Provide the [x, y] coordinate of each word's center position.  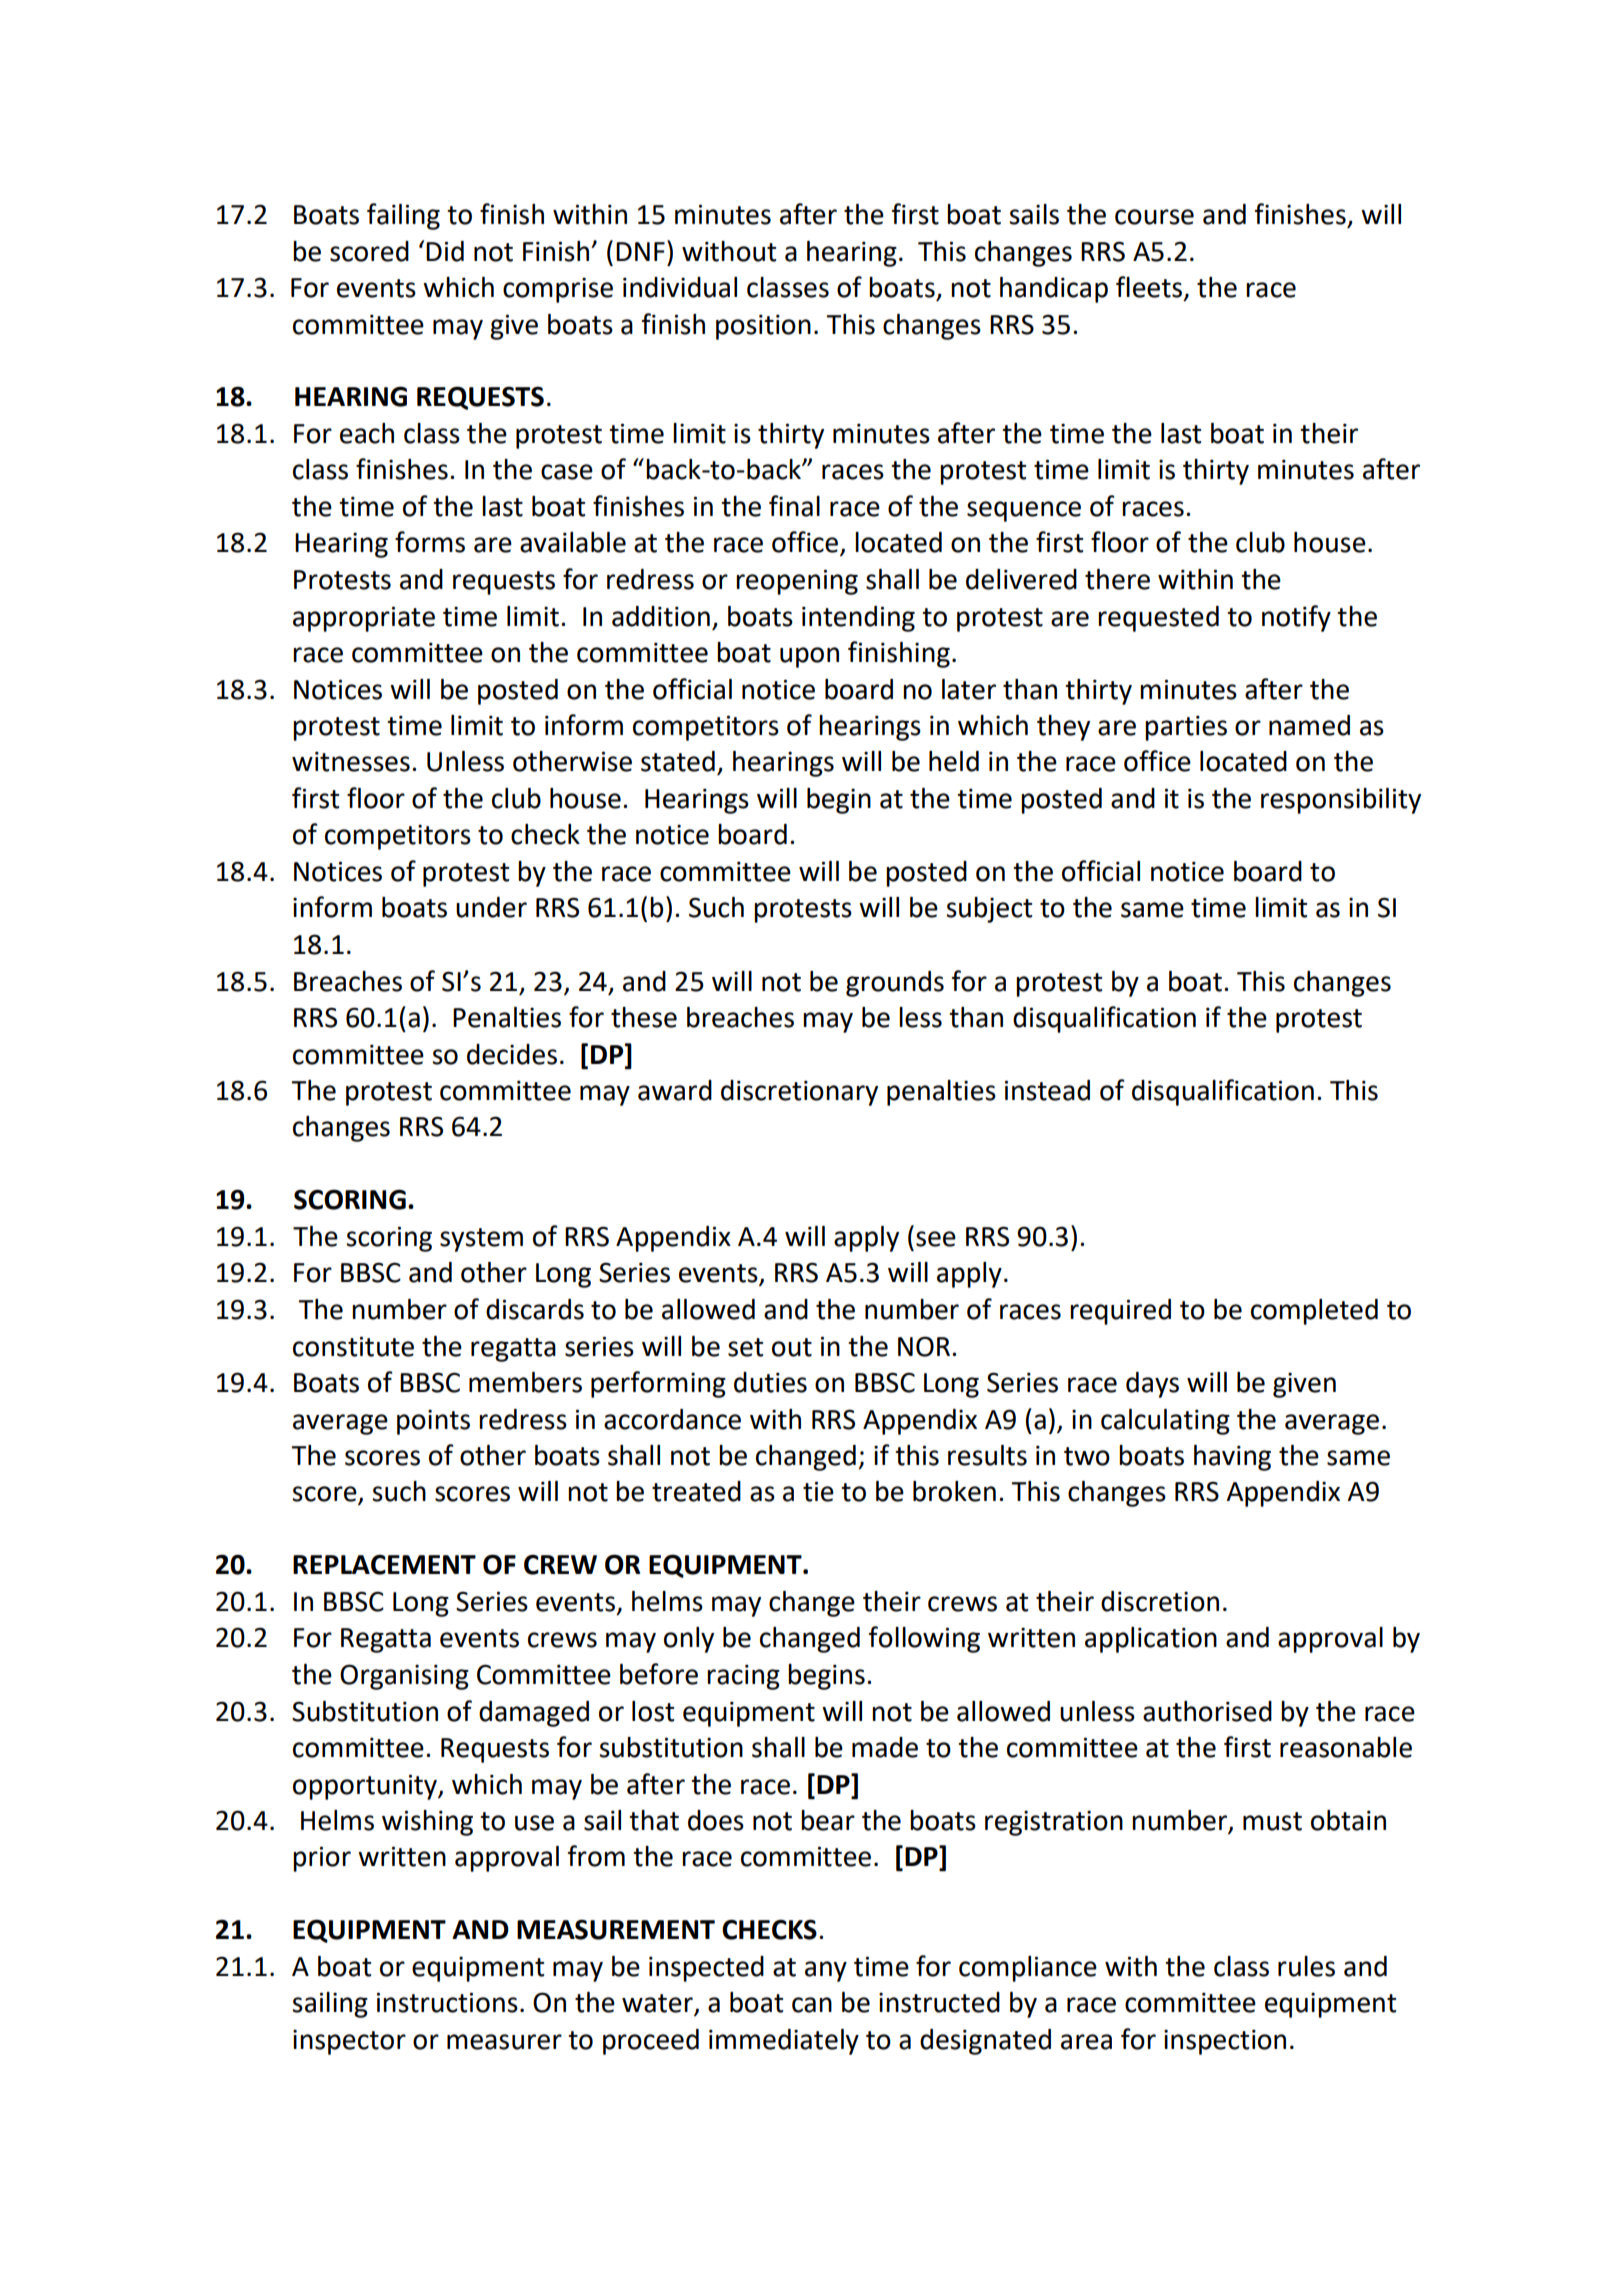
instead [1047, 1090]
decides [512, 1054]
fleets [1150, 288]
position [763, 327]
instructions [447, 2002]
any [826, 1971]
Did [445, 251]
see [936, 1239]
